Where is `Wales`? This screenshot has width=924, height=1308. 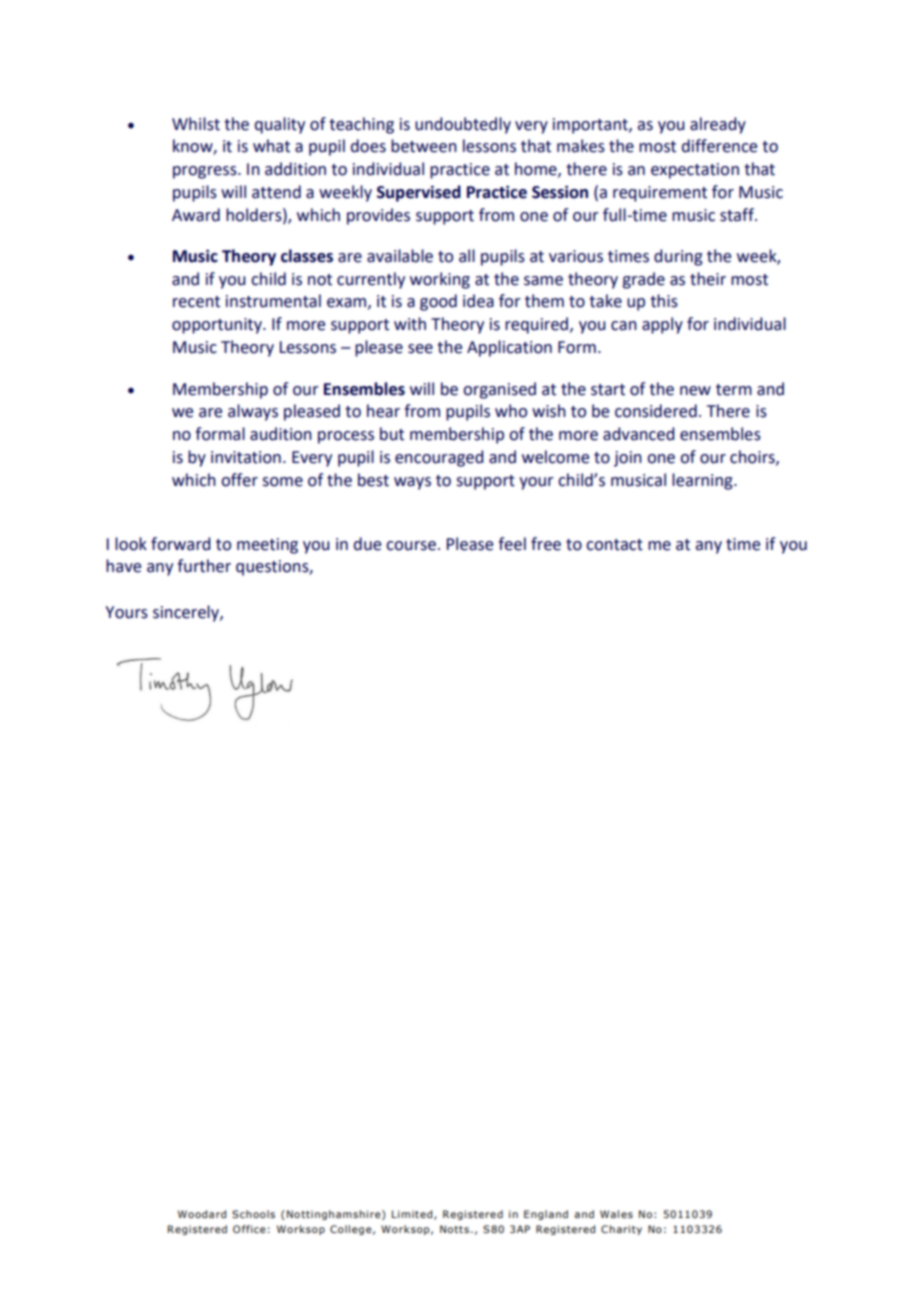 Wales is located at coordinates (616, 1214).
